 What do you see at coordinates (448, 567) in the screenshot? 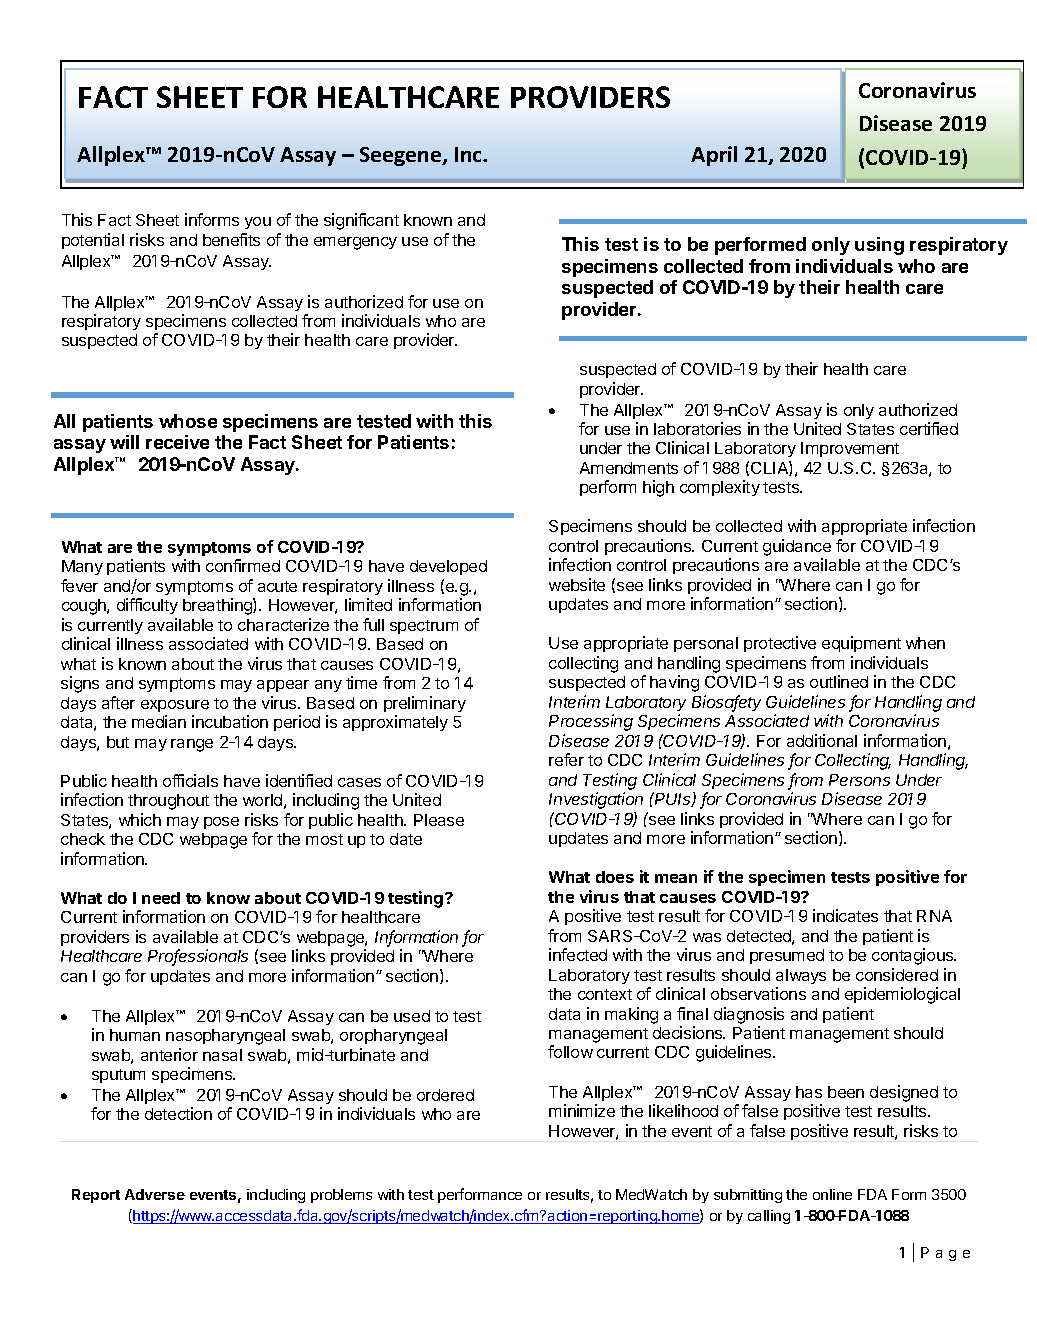
I see `developed` at bounding box center [448, 567].
